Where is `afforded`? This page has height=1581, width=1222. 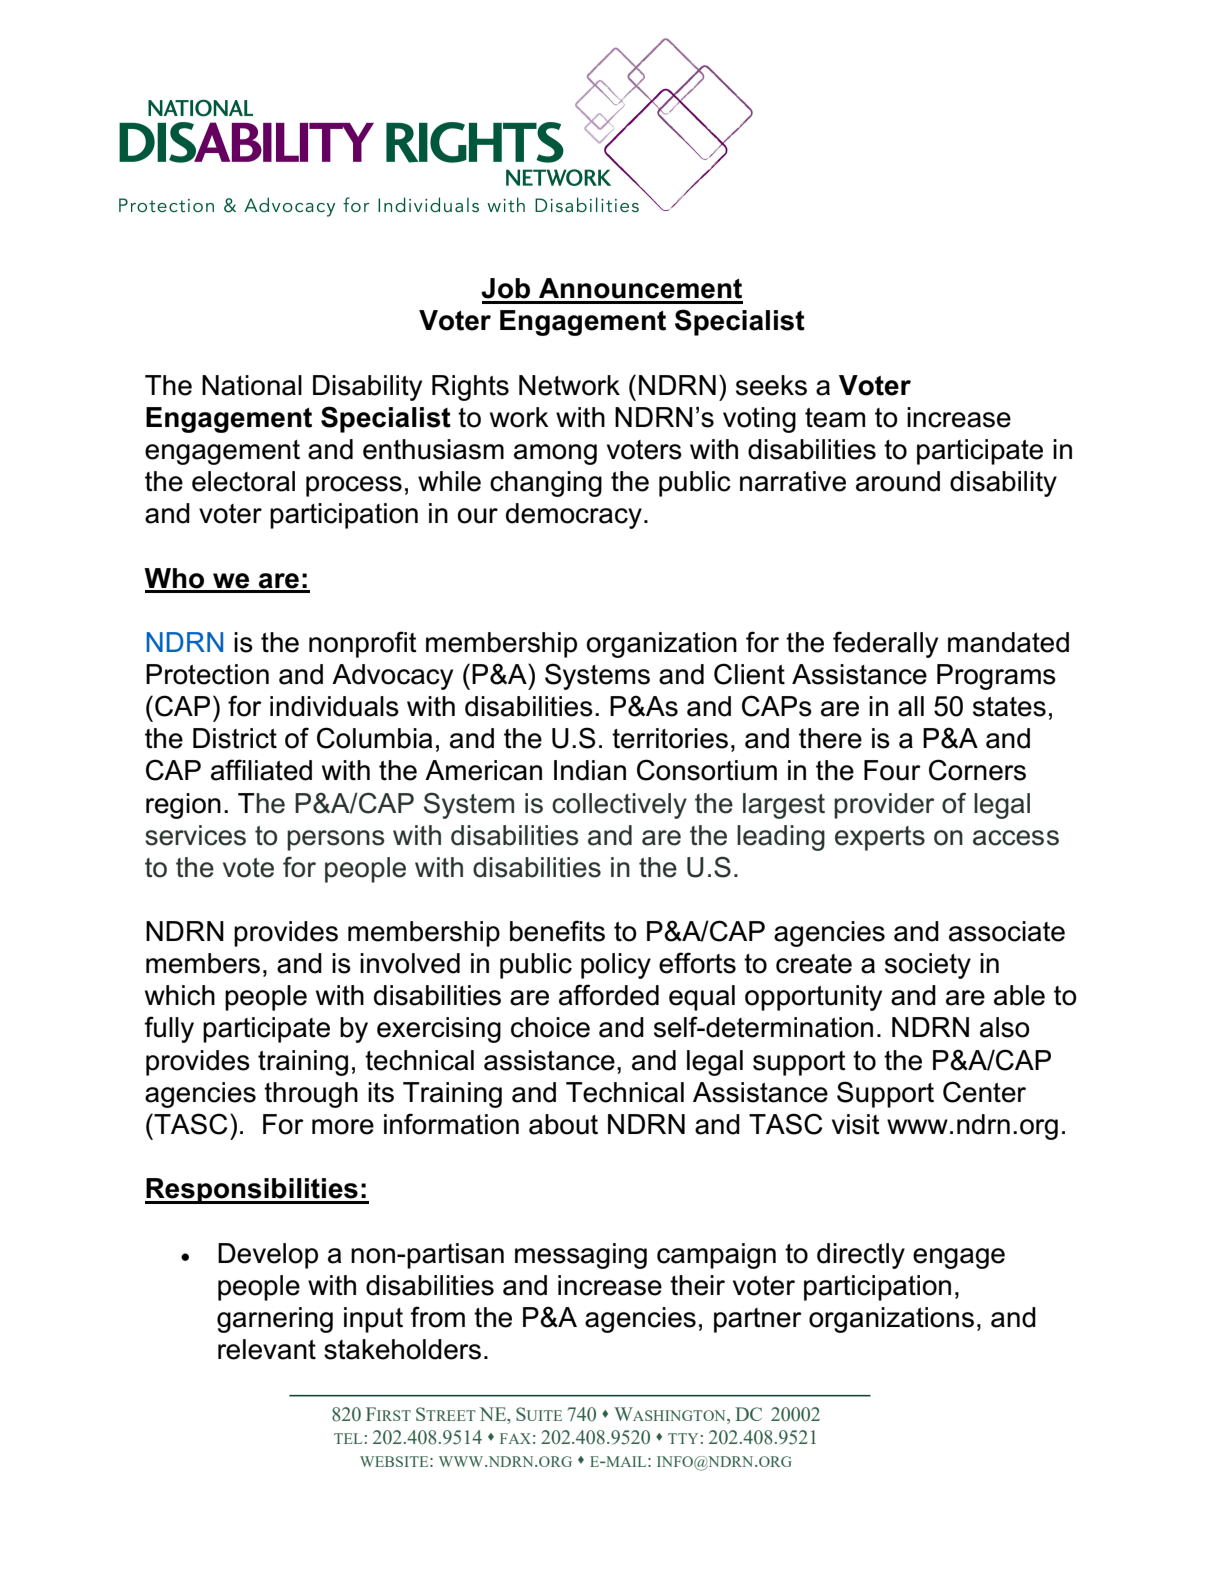 afforded is located at coordinates (609, 995).
